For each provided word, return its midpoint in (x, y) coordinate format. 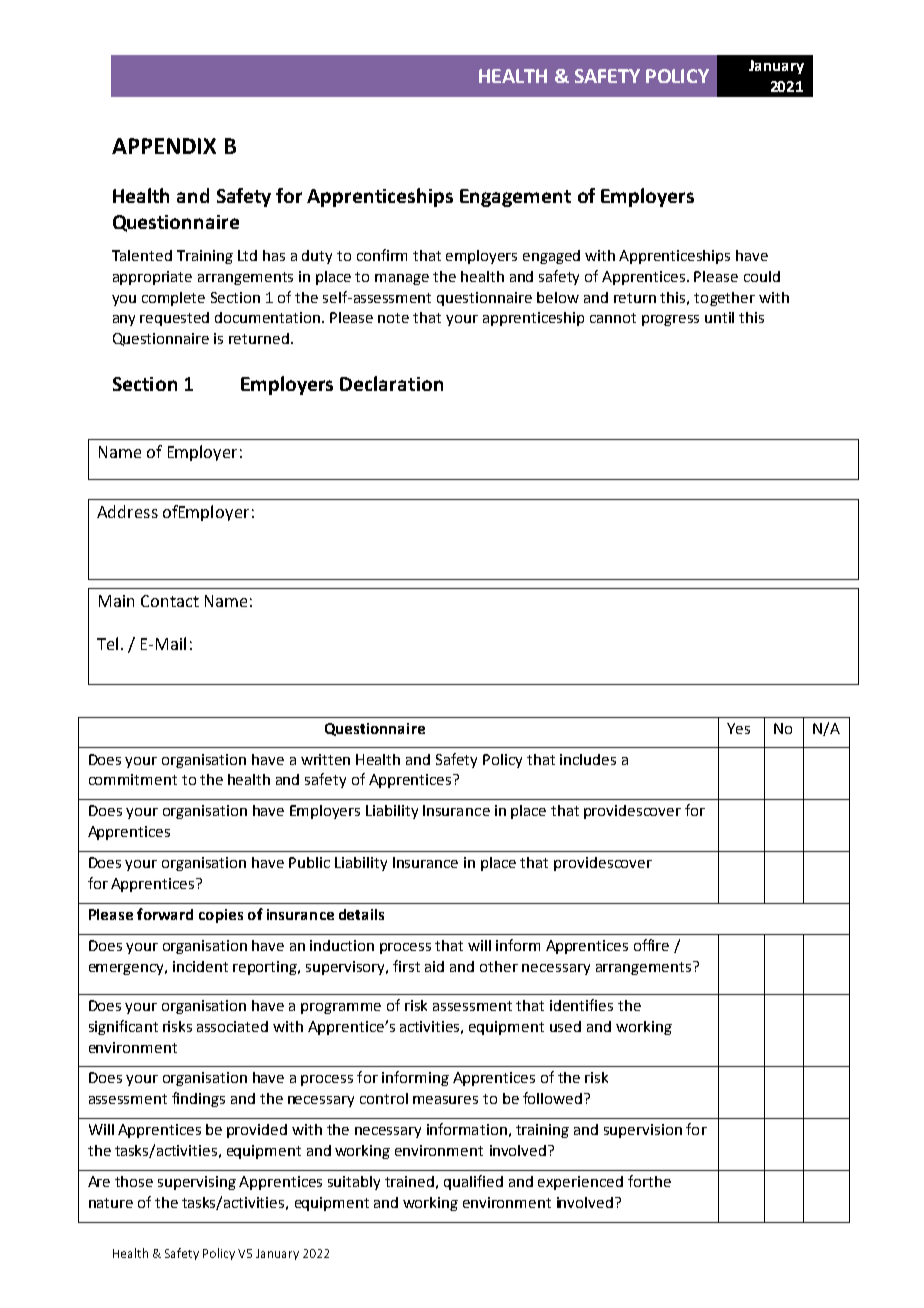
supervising (197, 1183)
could (762, 276)
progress (670, 320)
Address (127, 511)
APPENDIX (164, 146)
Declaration (391, 383)
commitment (133, 779)
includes (588, 759)
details (361, 914)
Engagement (515, 198)
